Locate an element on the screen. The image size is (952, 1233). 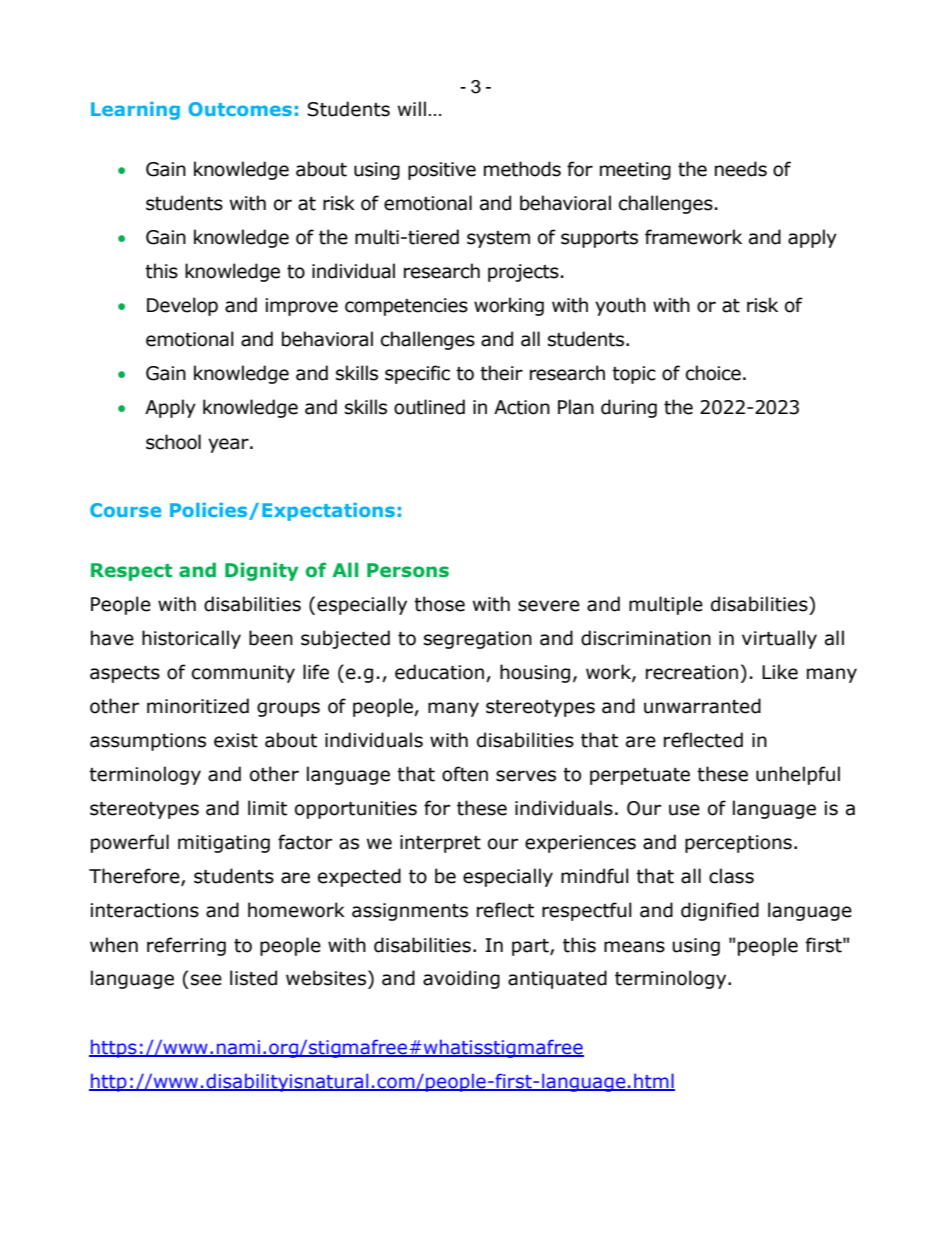
Persons is located at coordinates (408, 570).
